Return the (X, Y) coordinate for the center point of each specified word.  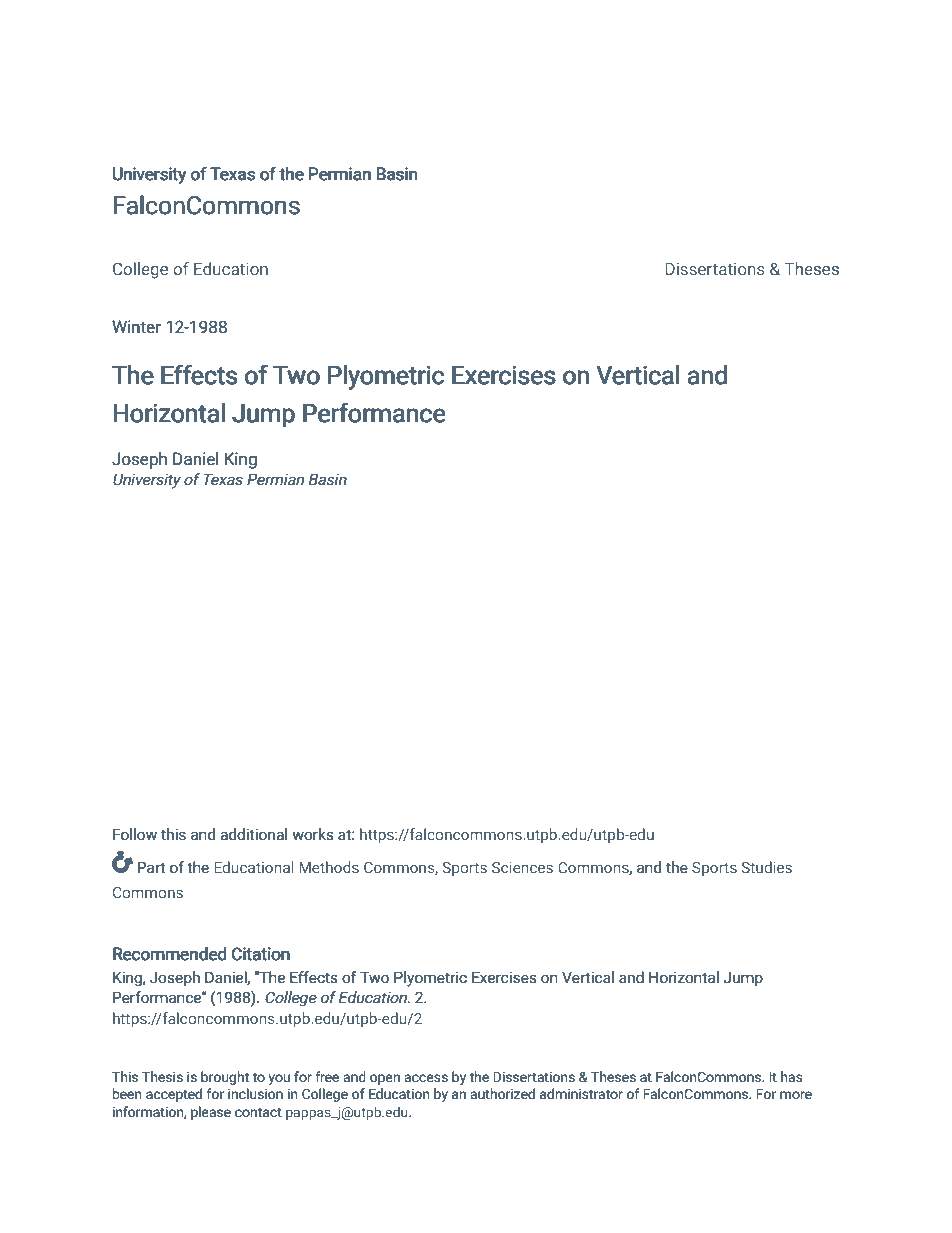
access (426, 1078)
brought (225, 1078)
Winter (136, 327)
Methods (329, 867)
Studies (766, 867)
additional (253, 834)
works (313, 834)
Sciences (522, 867)
